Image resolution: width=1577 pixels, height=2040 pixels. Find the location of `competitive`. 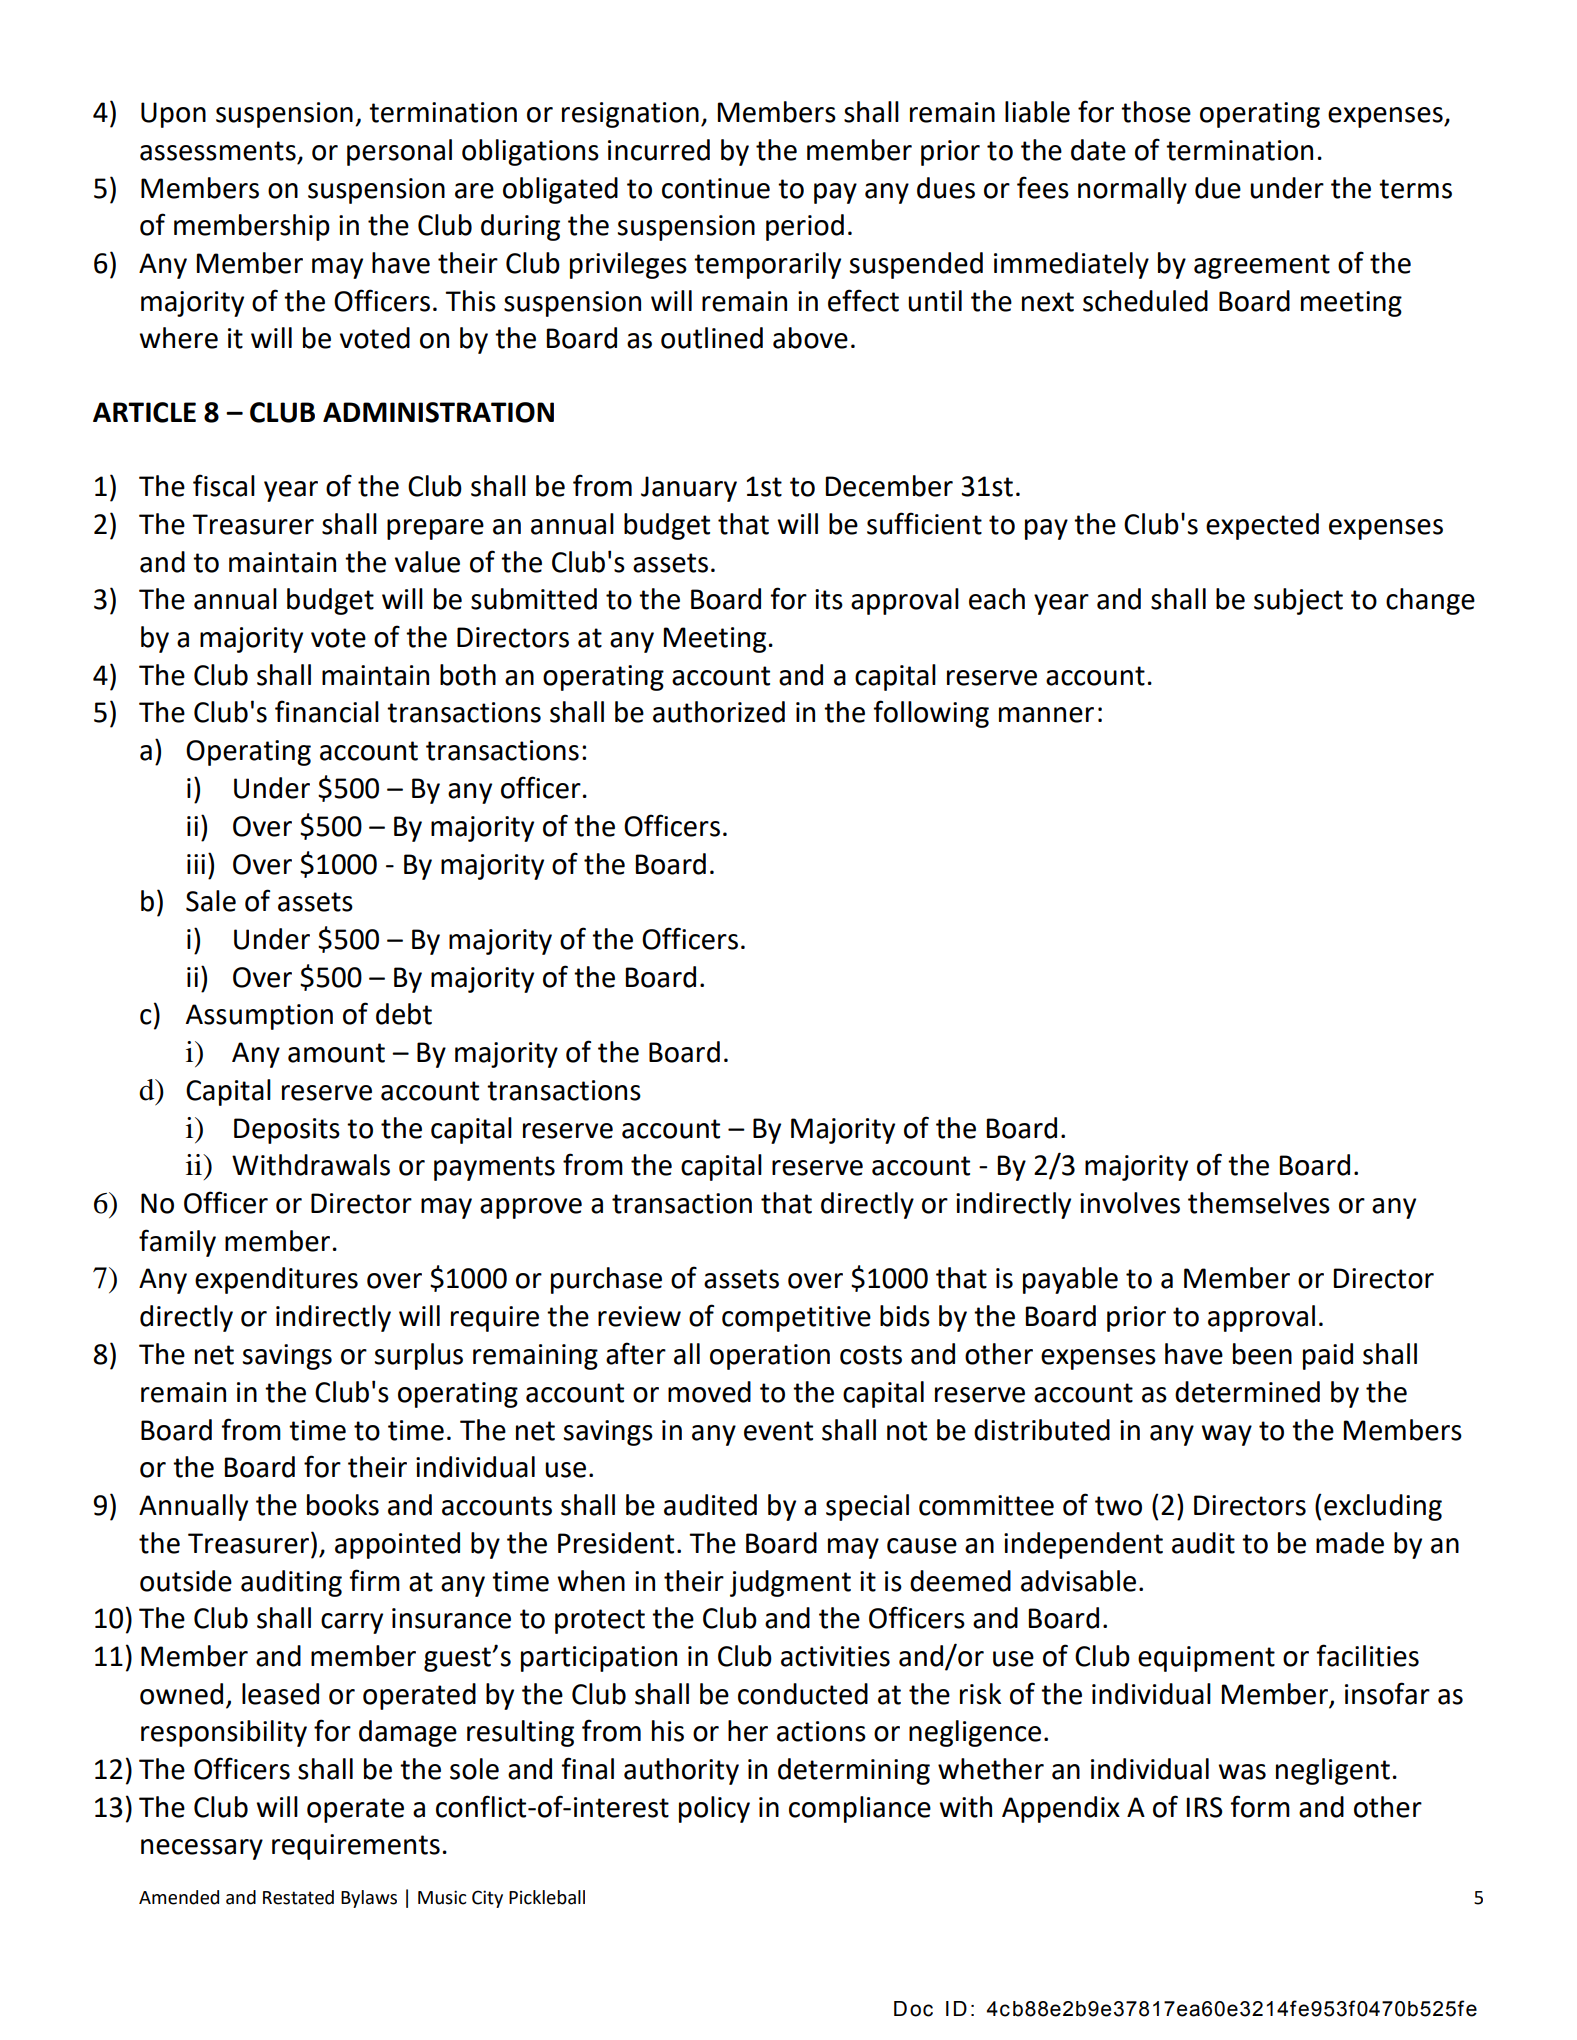

competitive is located at coordinates (796, 1319).
